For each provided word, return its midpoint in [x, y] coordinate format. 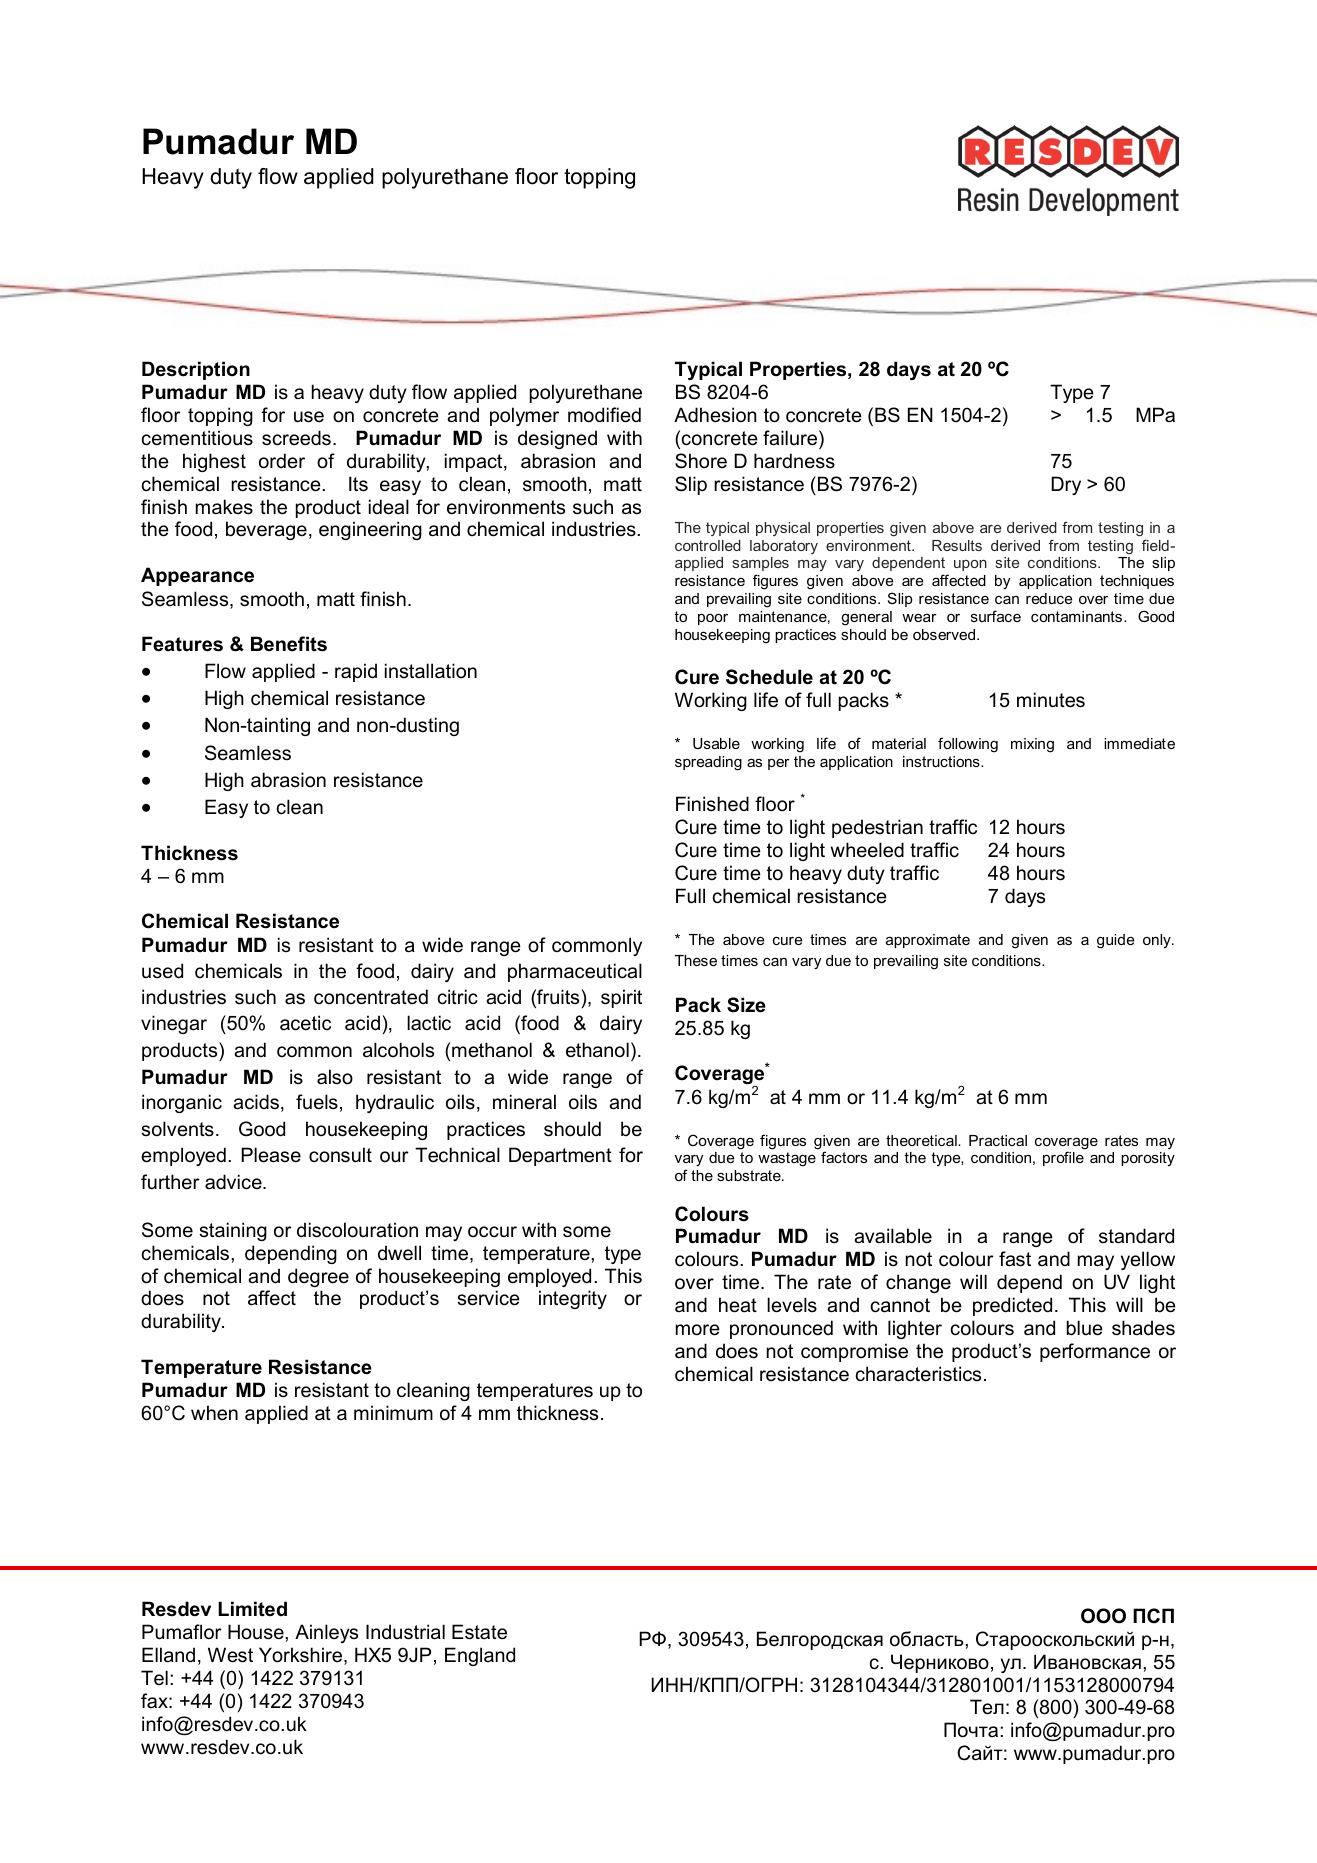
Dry [1066, 485]
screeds [296, 438]
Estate [479, 1632]
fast [1015, 1259]
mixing [1032, 745]
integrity [573, 1299]
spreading [708, 763]
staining [233, 1231]
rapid [356, 672]
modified [604, 415]
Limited [252, 1609]
